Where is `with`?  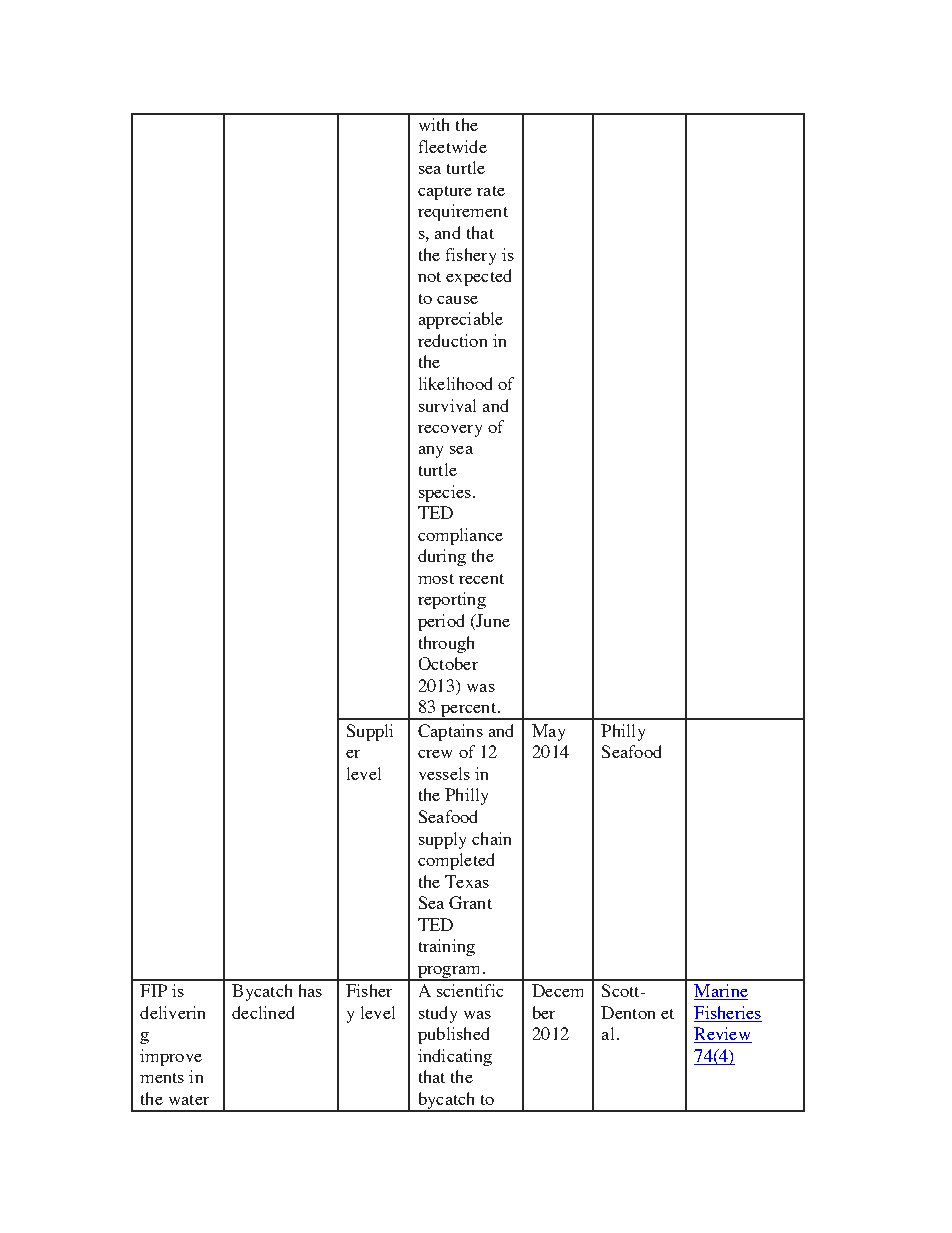
with is located at coordinates (434, 124).
